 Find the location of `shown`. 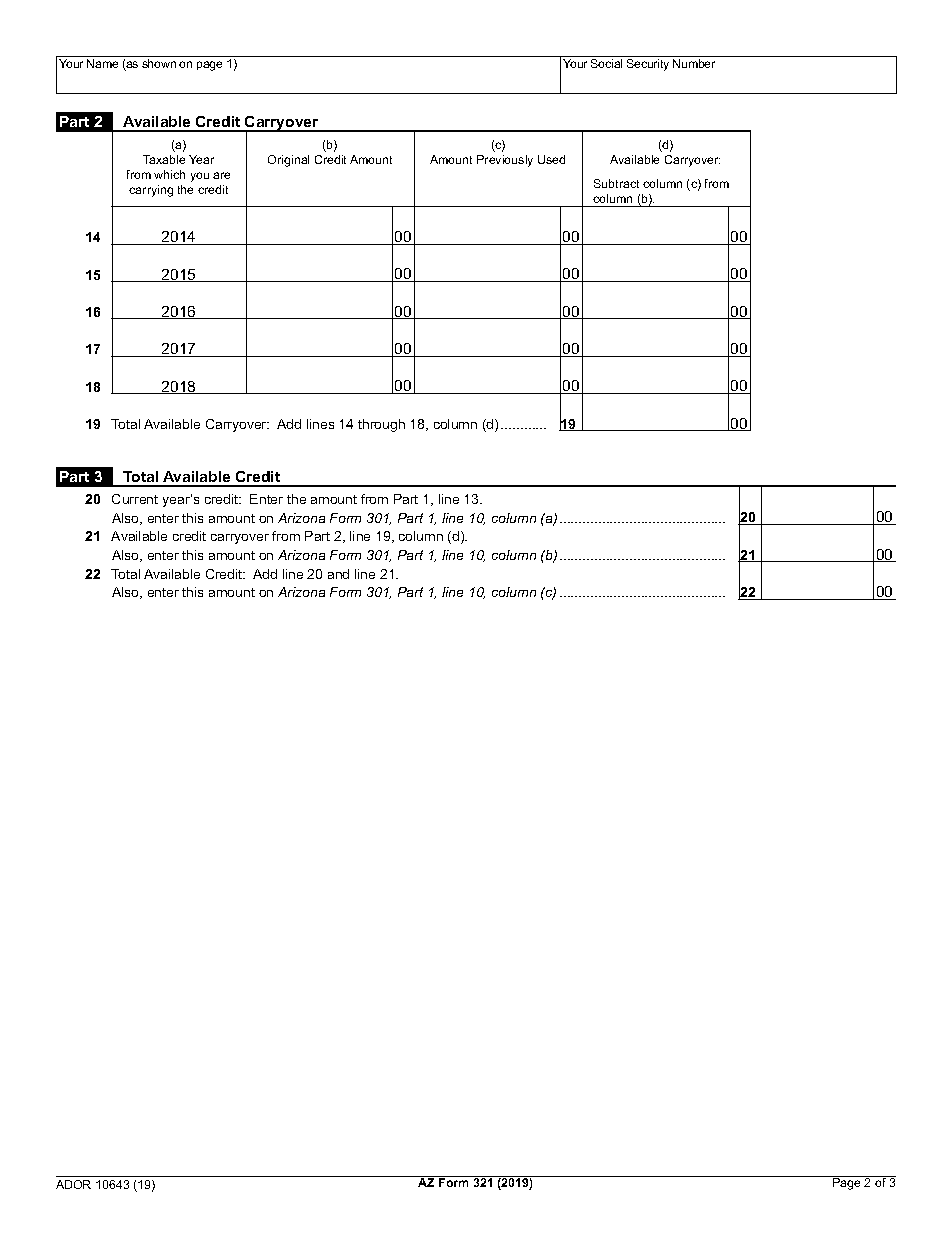

shown is located at coordinates (159, 63).
